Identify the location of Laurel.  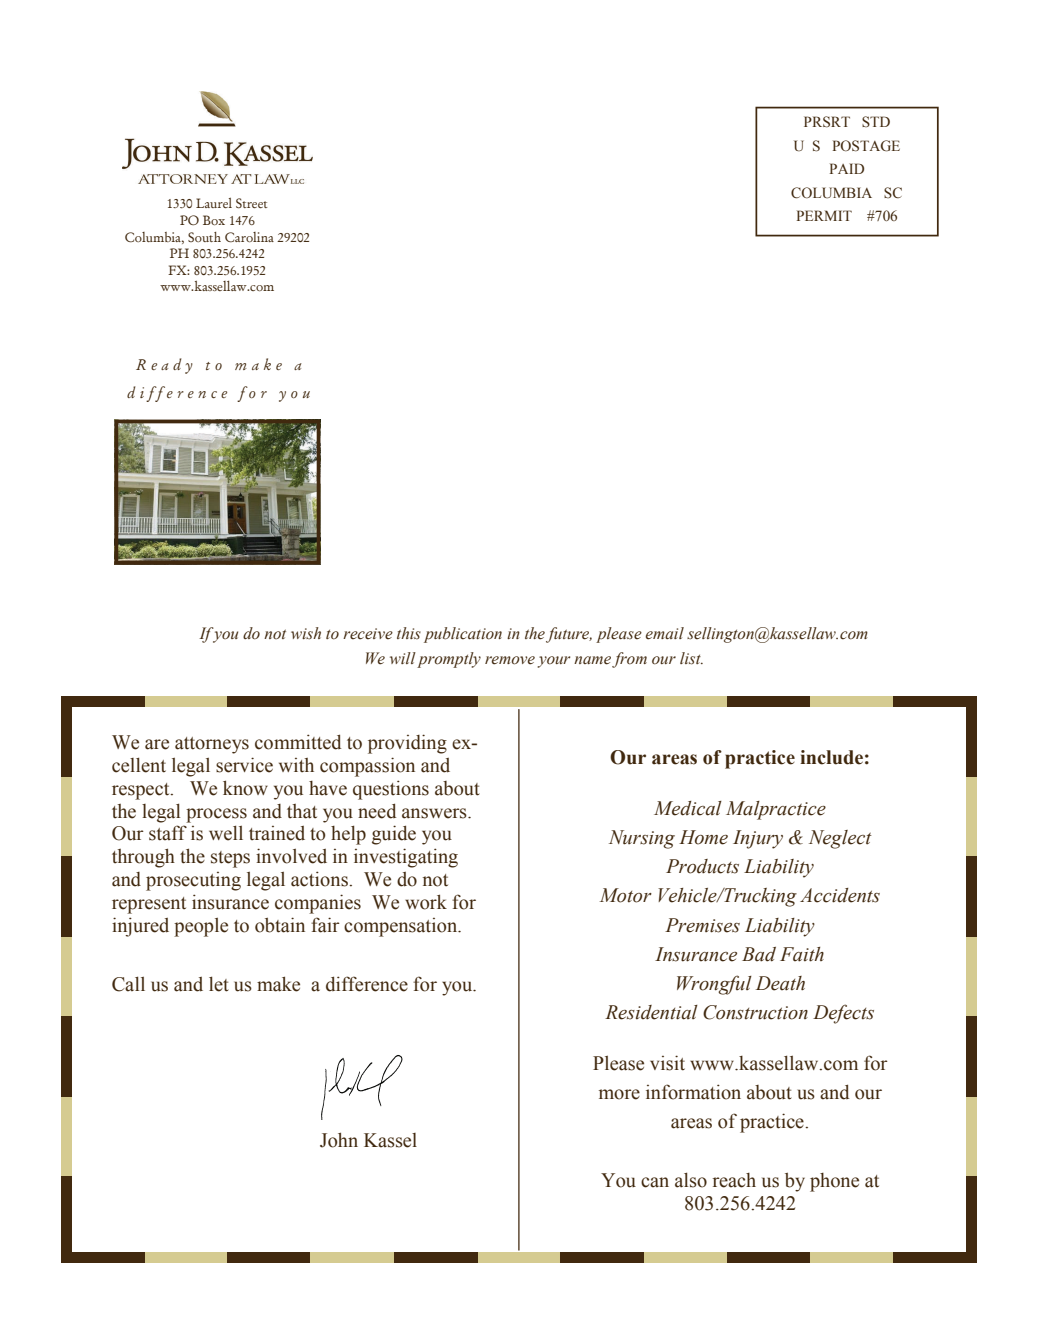
(214, 203).
